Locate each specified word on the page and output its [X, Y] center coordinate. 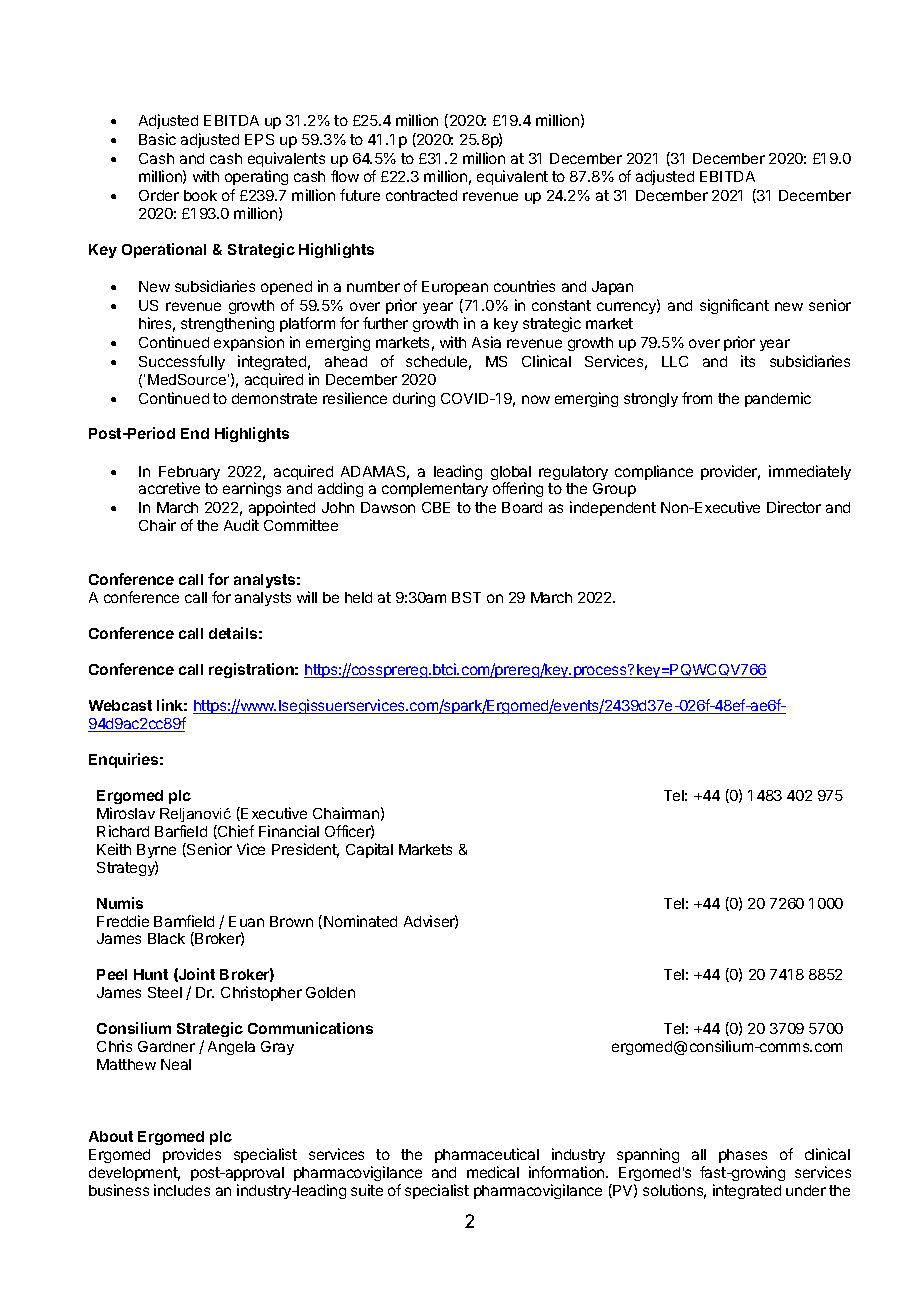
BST [466, 597]
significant [734, 306]
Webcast [120, 705]
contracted [421, 195]
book [200, 195]
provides [192, 1155]
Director [794, 507]
